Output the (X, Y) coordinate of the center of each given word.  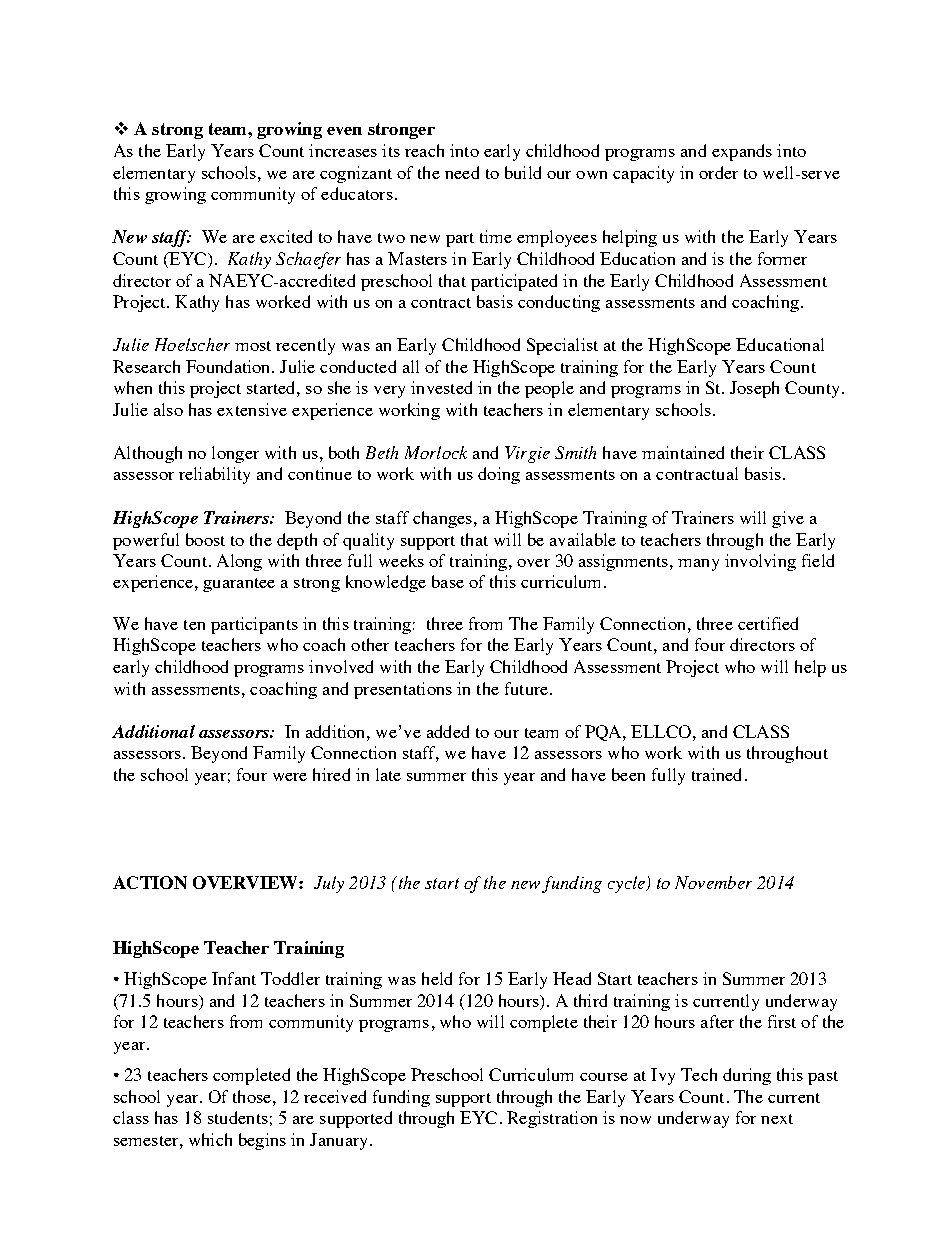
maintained (683, 452)
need (462, 172)
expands (742, 152)
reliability (214, 475)
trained (716, 774)
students (238, 1117)
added (448, 731)
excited (286, 236)
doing (499, 475)
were (290, 777)
